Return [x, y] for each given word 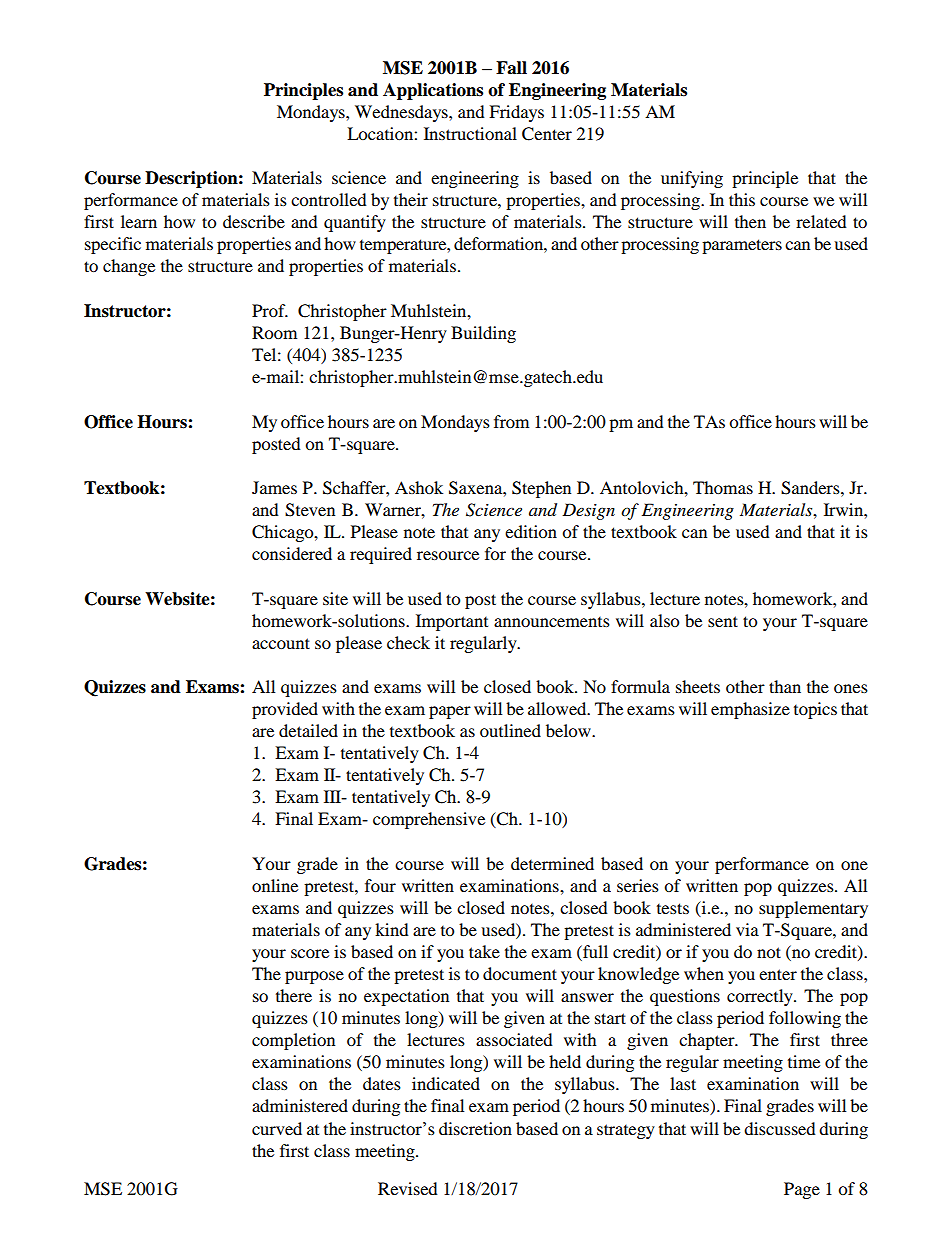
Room [274, 332]
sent [723, 621]
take [484, 951]
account [281, 643]
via [747, 929]
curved [277, 1128]
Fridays [516, 113]
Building [483, 334]
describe [254, 221]
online [275, 885]
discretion [475, 1128]
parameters [742, 246]
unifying [692, 179]
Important [452, 622]
